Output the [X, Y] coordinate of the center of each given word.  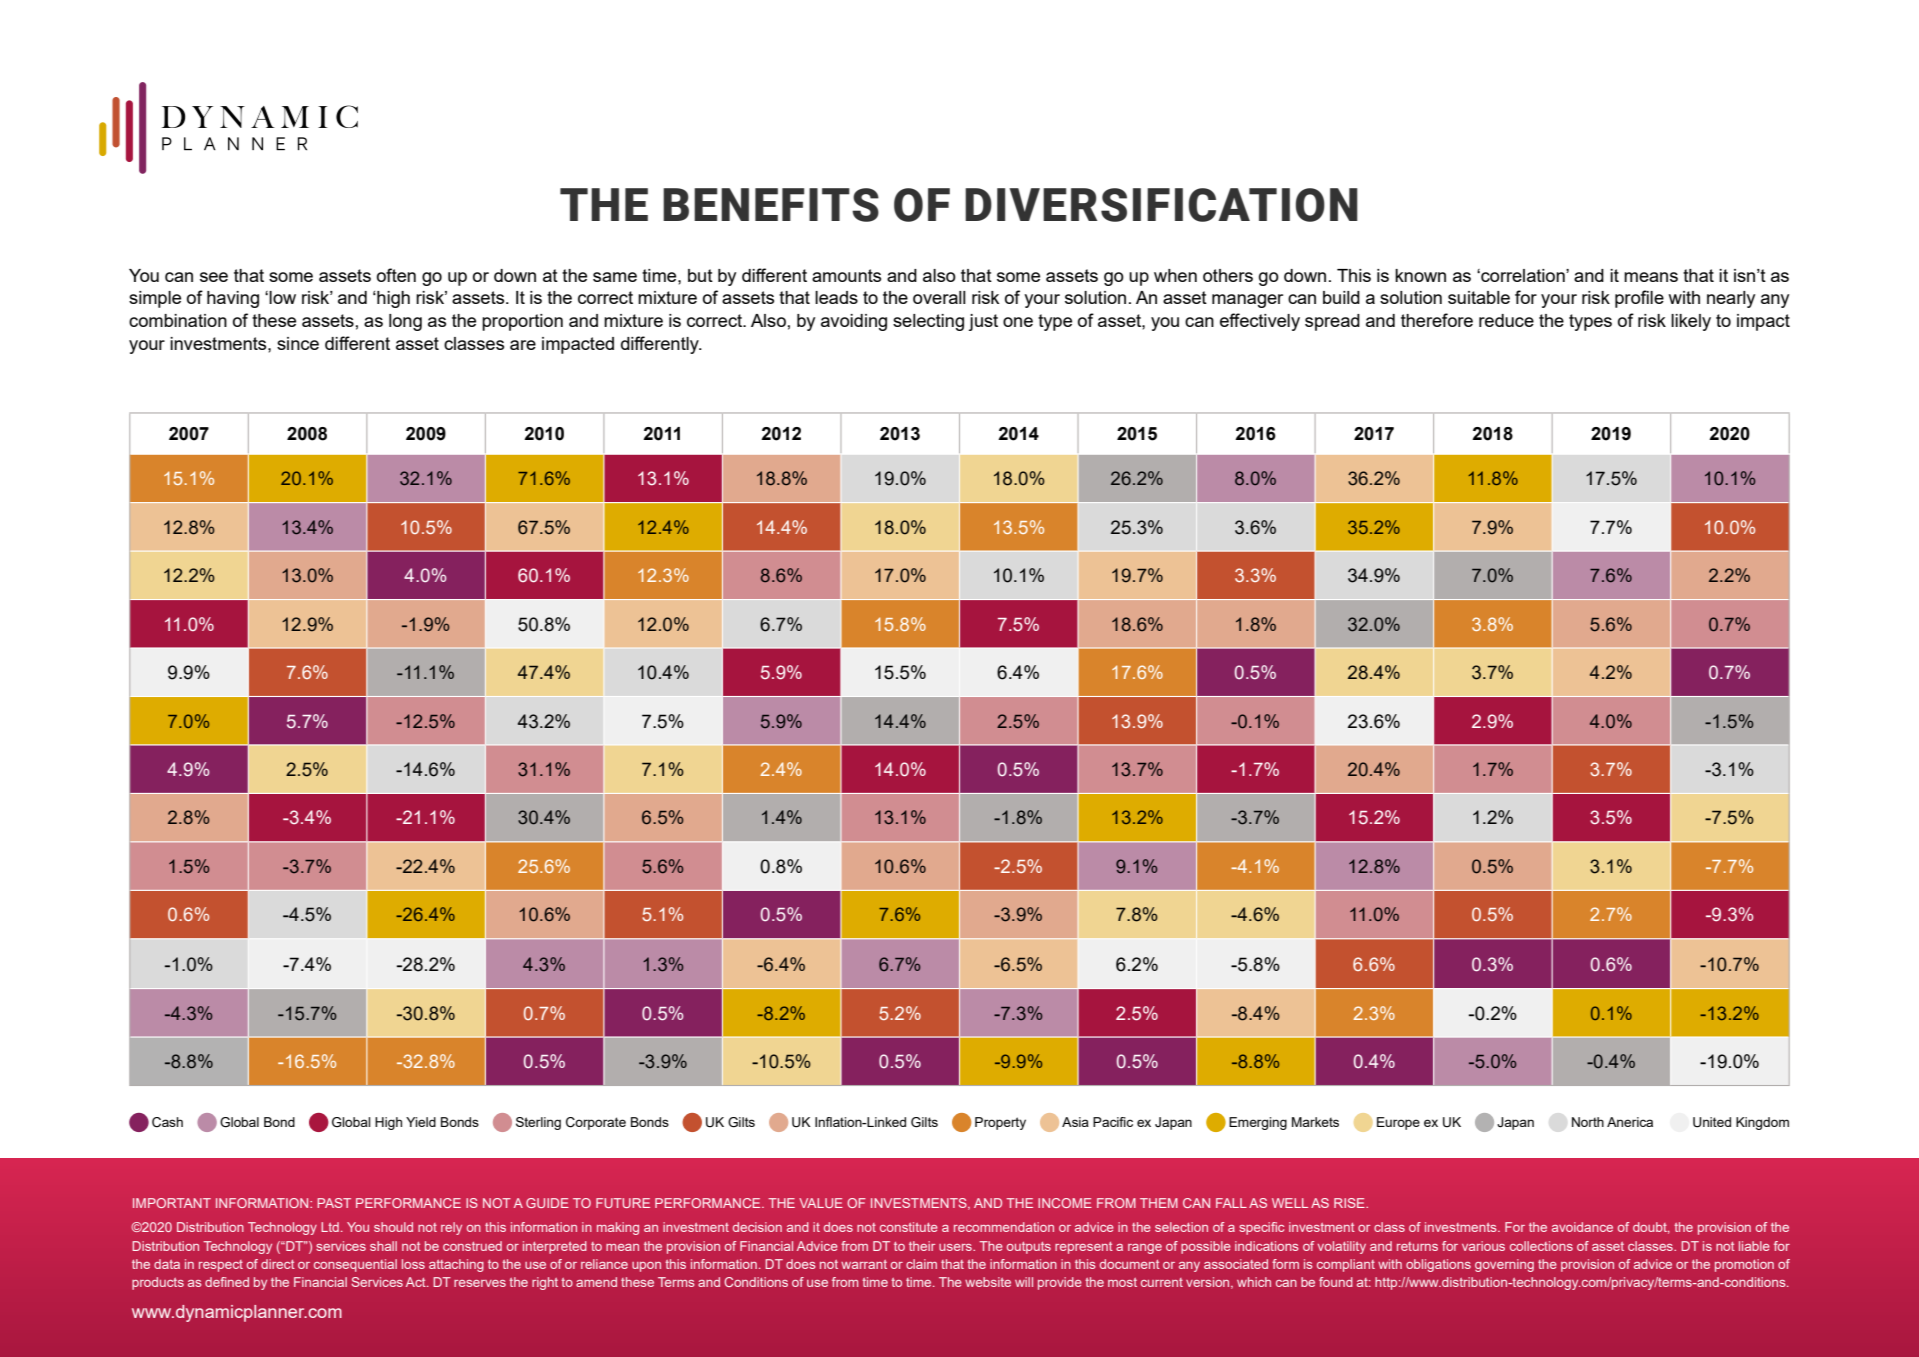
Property [1000, 1123]
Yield [421, 1122]
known [1420, 275]
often [396, 275]
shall [383, 1246]
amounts [846, 275]
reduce [1506, 320]
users [956, 1247]
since [298, 343]
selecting [928, 322]
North [1588, 1122]
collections [1541, 1246]
